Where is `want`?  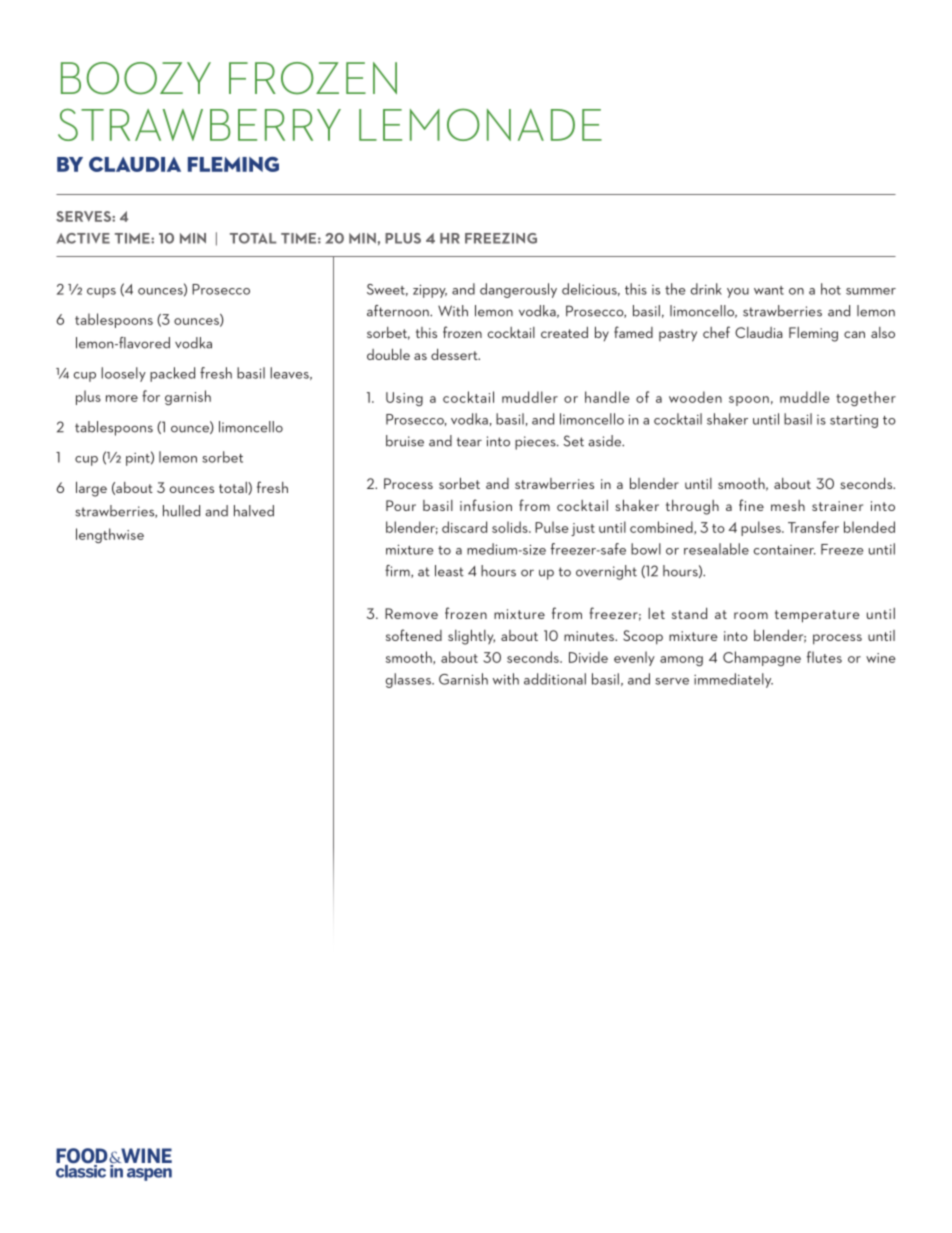 want is located at coordinates (769, 290).
